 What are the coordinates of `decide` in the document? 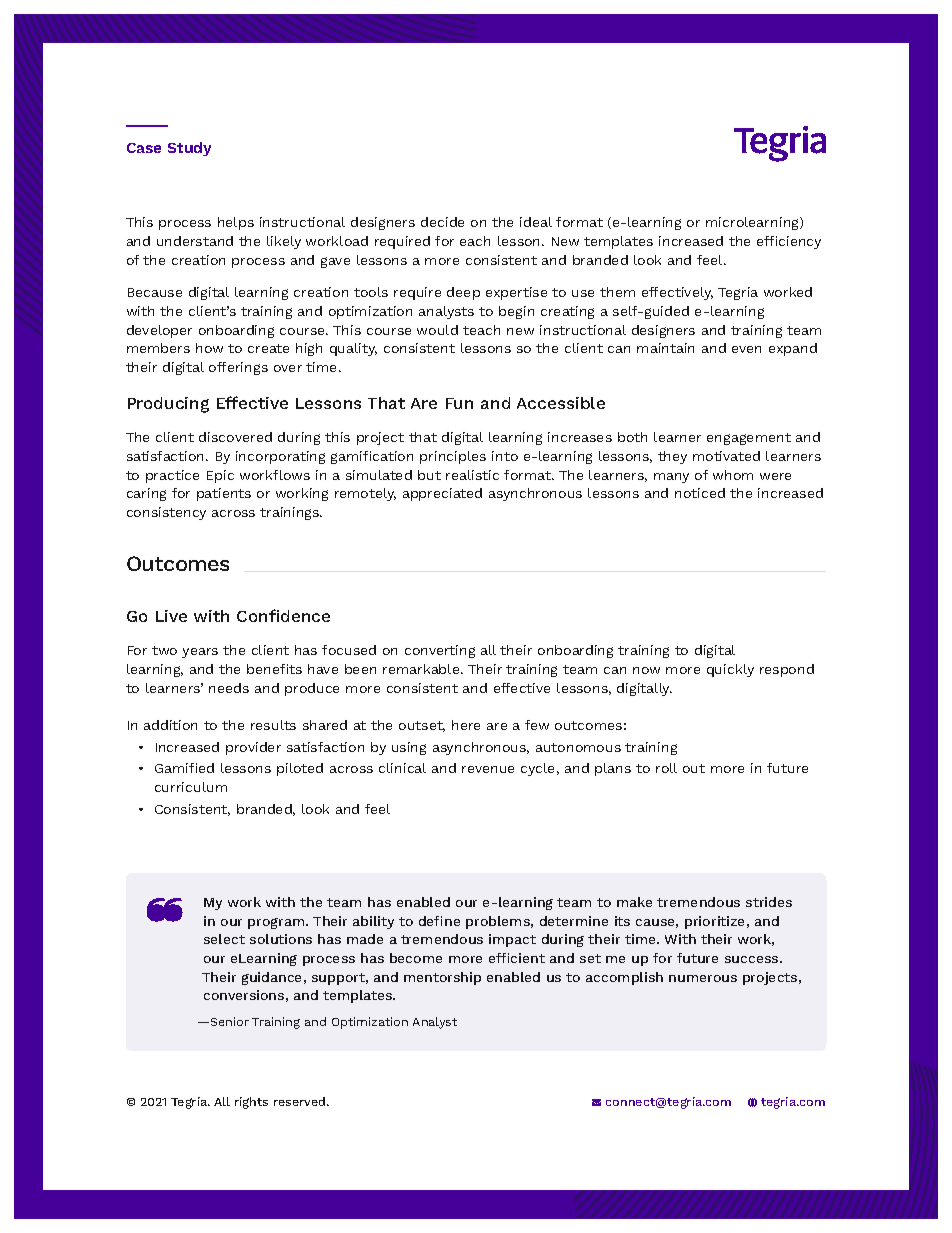 It's located at (442, 222).
